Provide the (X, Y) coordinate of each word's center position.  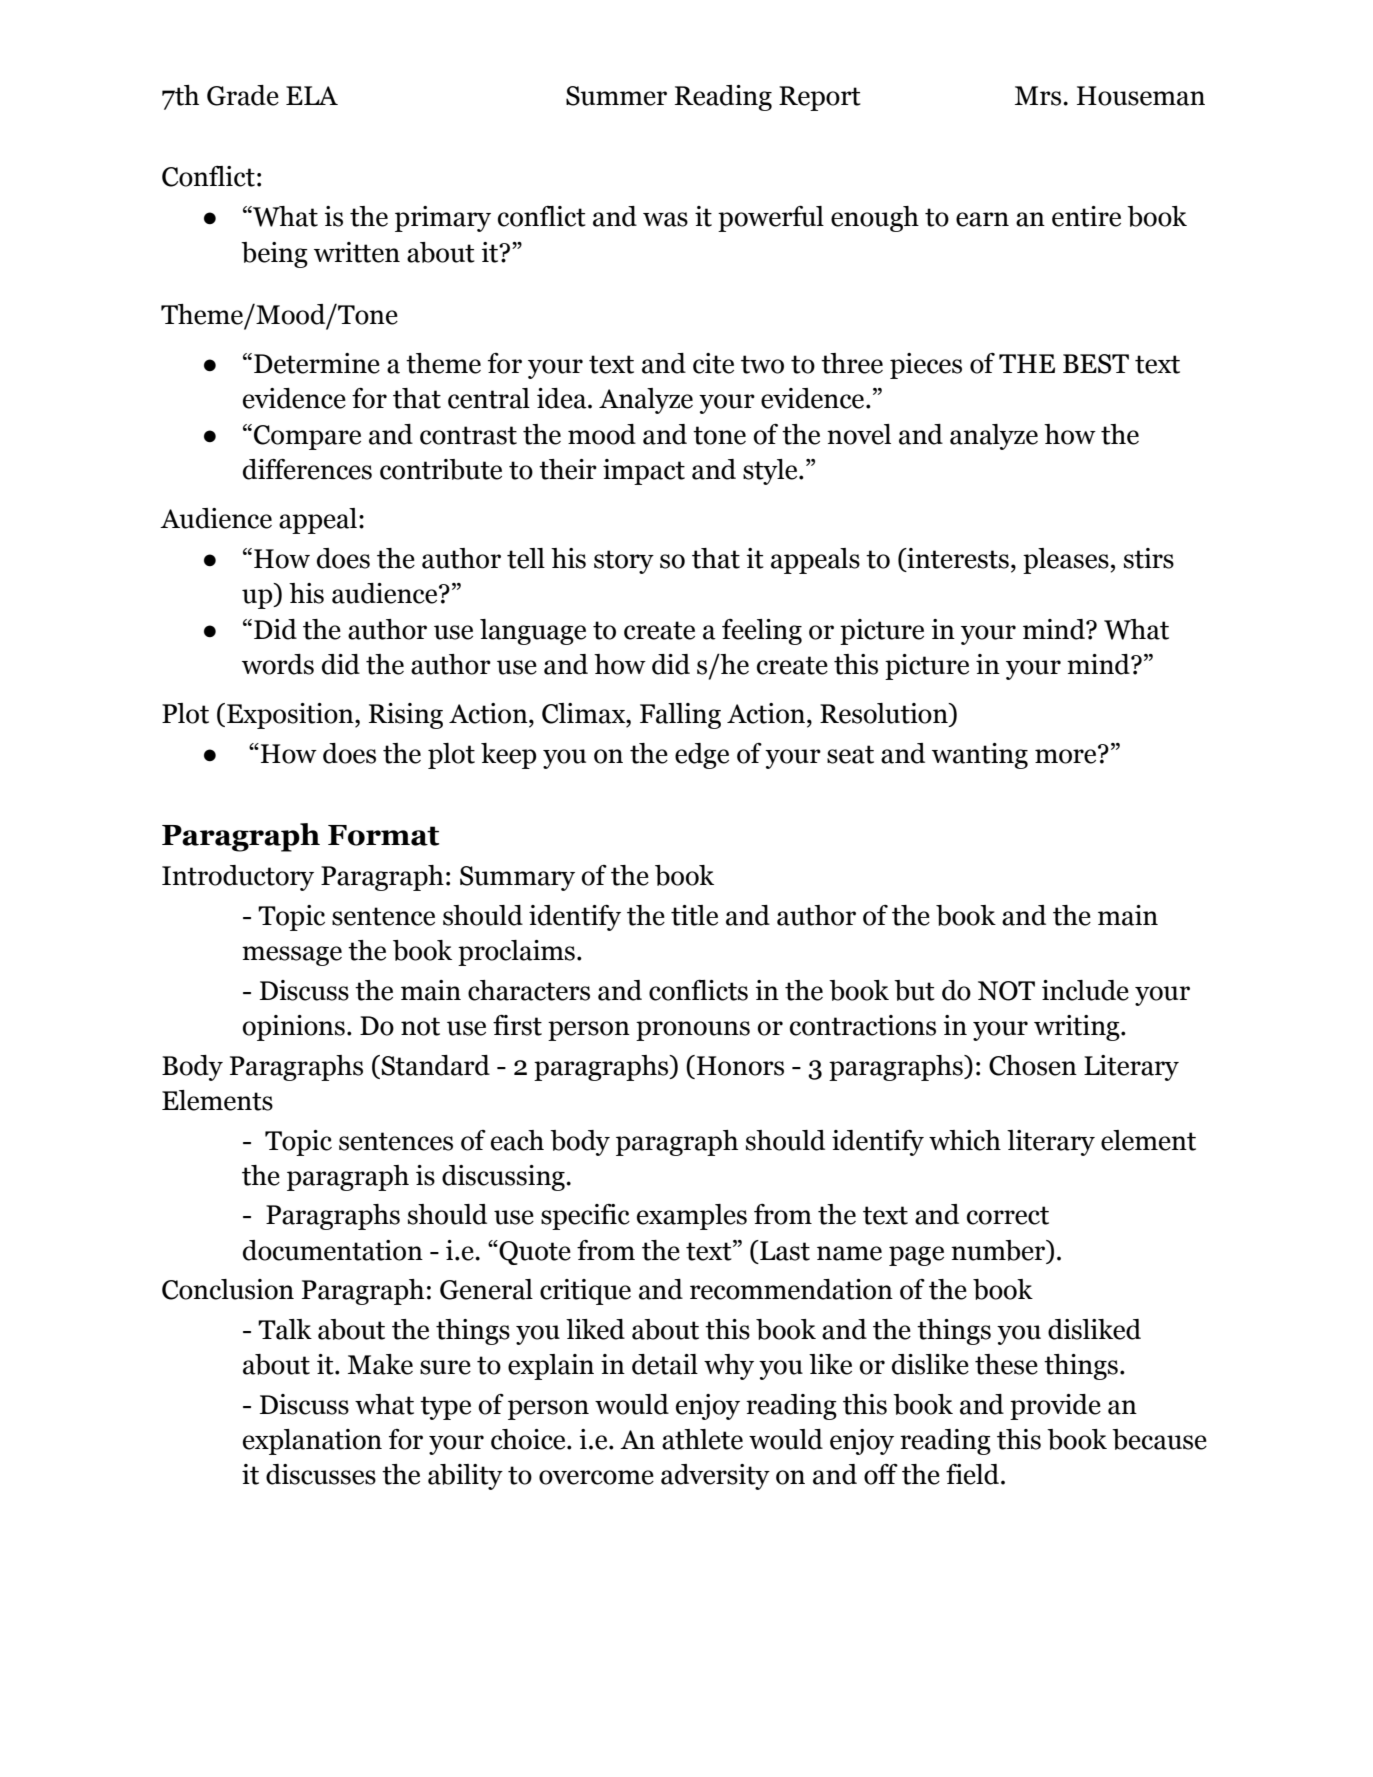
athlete (702, 1439)
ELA (312, 95)
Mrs (1039, 96)
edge (702, 756)
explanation (312, 1442)
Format (383, 835)
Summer (616, 96)
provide (1055, 1407)
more (1067, 755)
